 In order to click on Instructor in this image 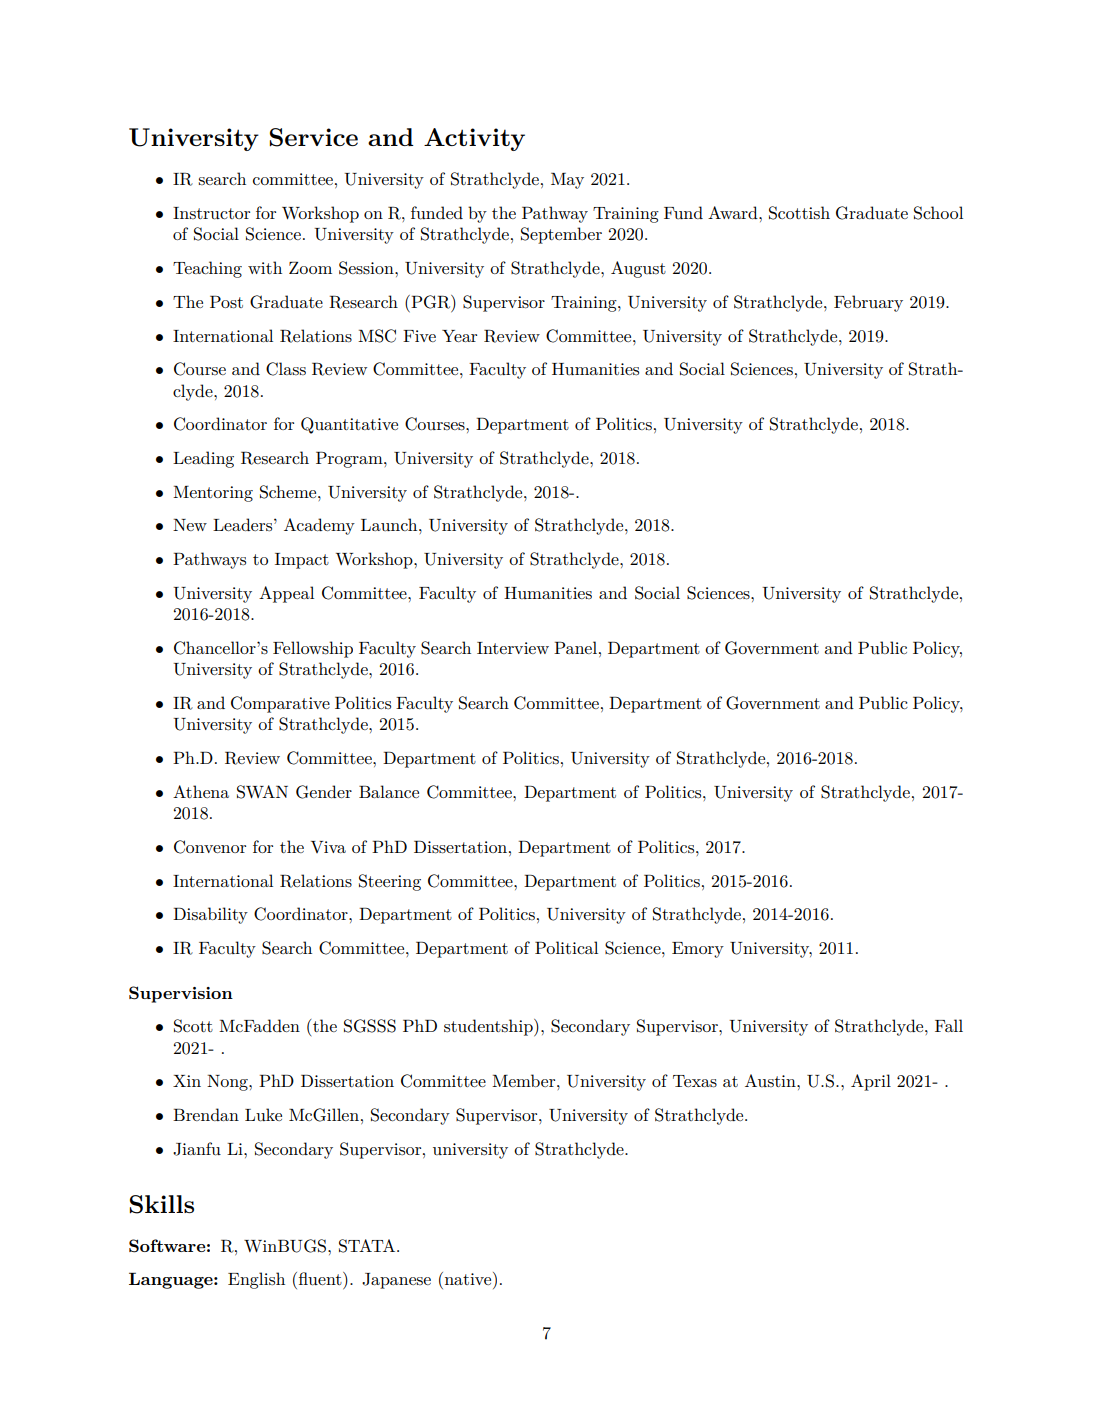, I will do `click(211, 213)`.
